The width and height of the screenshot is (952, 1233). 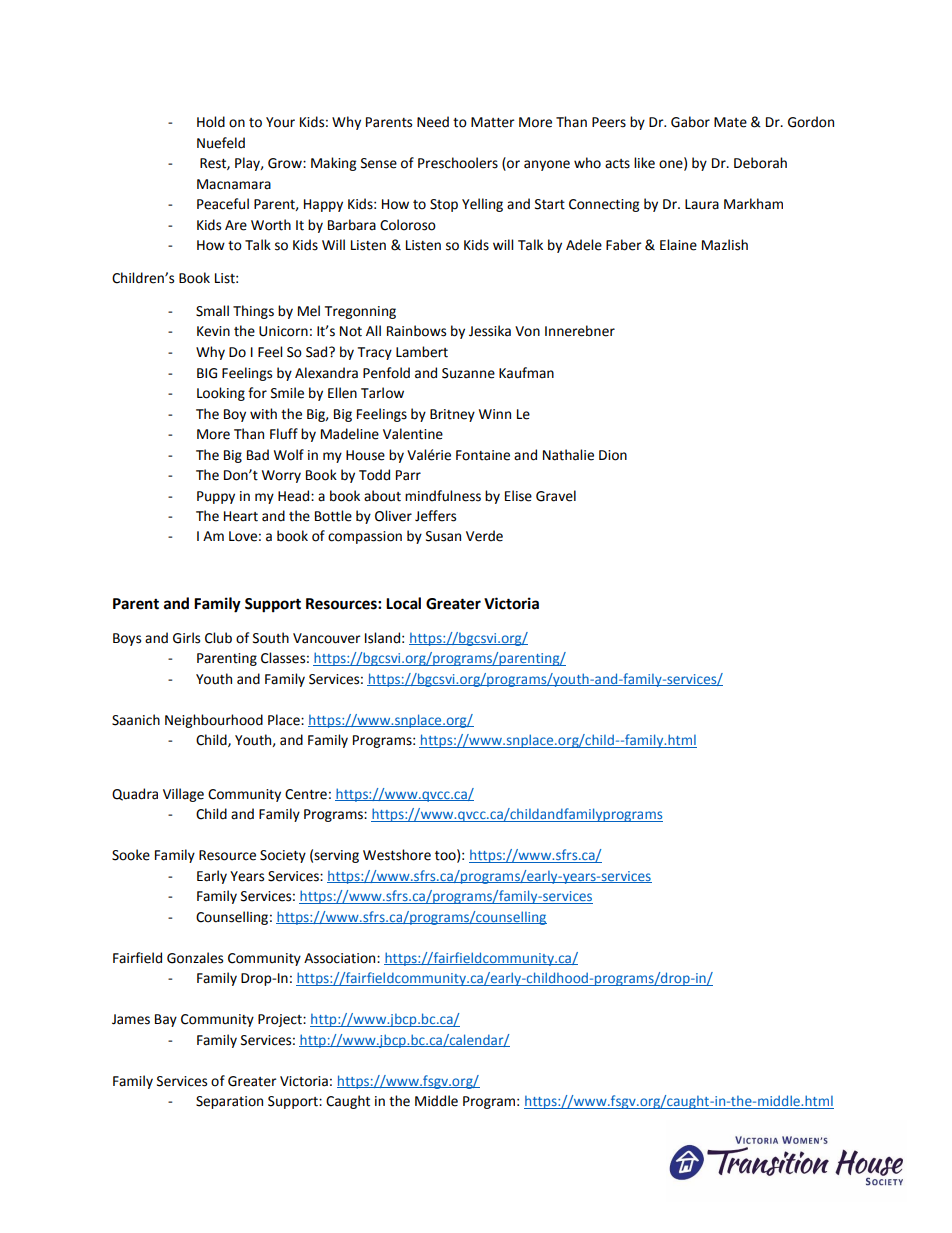 I want to click on Preschoolers, so click(x=458, y=163).
